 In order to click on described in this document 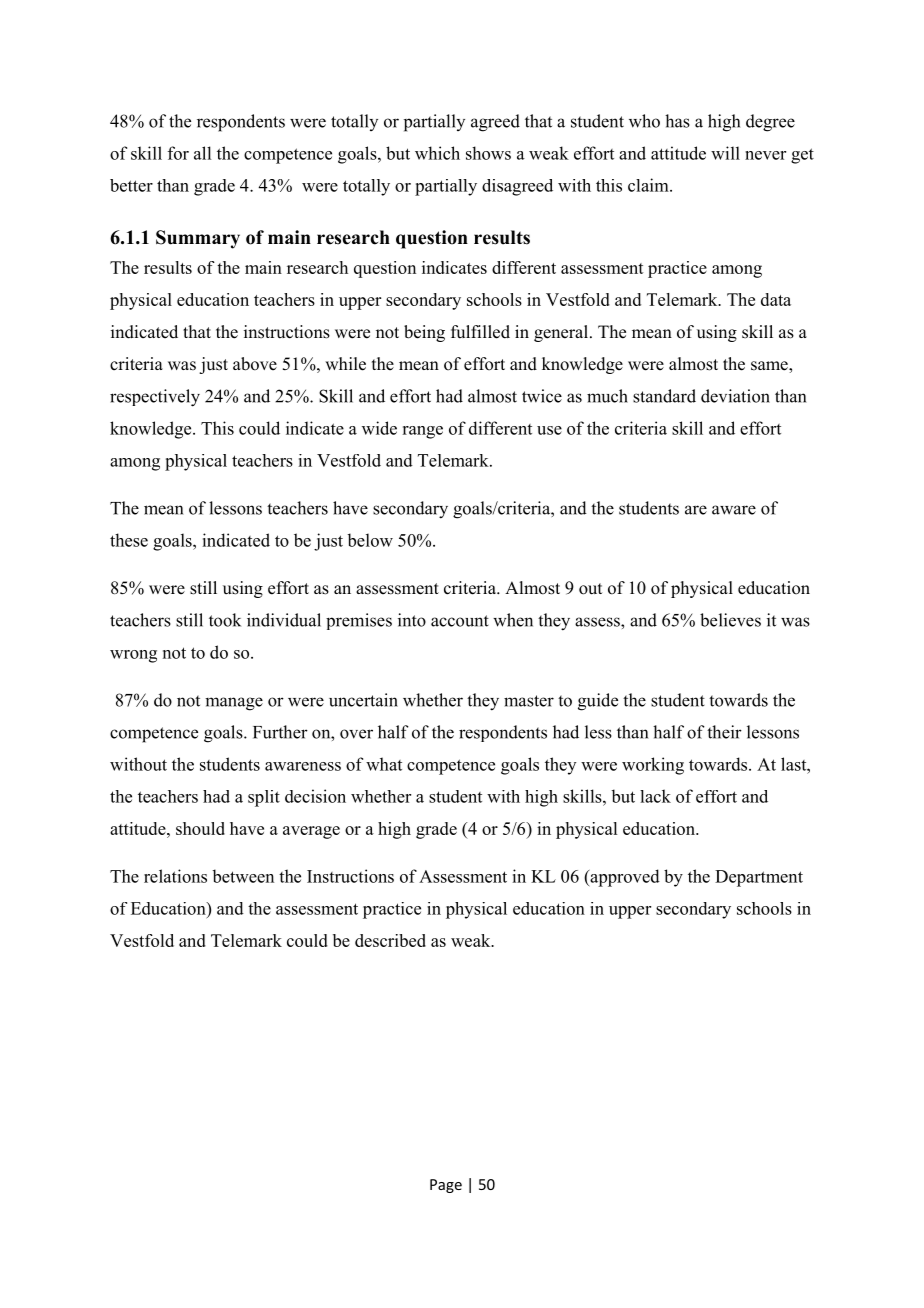, I will do `click(390, 940)`.
